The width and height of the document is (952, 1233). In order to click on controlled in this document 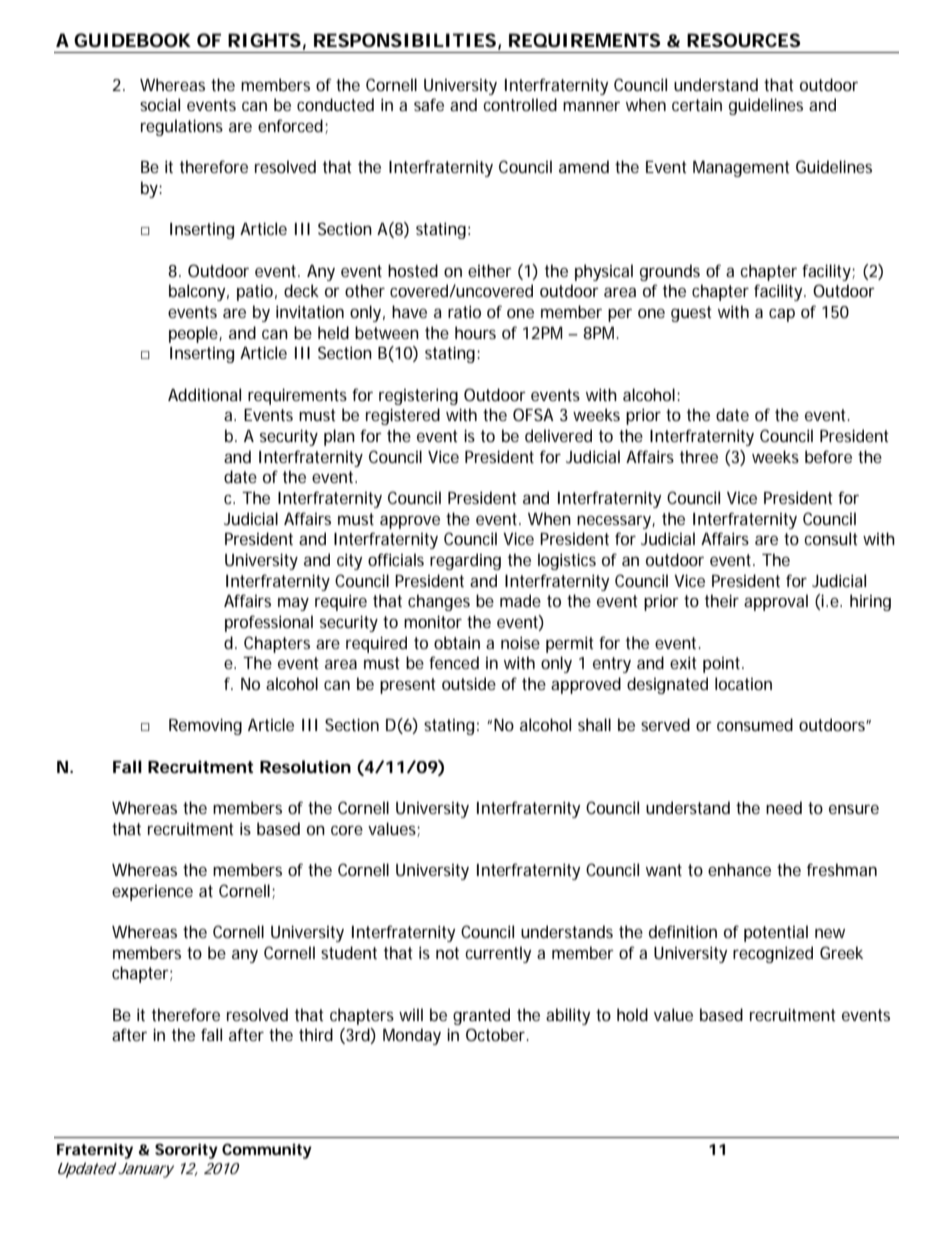, I will do `click(520, 104)`.
